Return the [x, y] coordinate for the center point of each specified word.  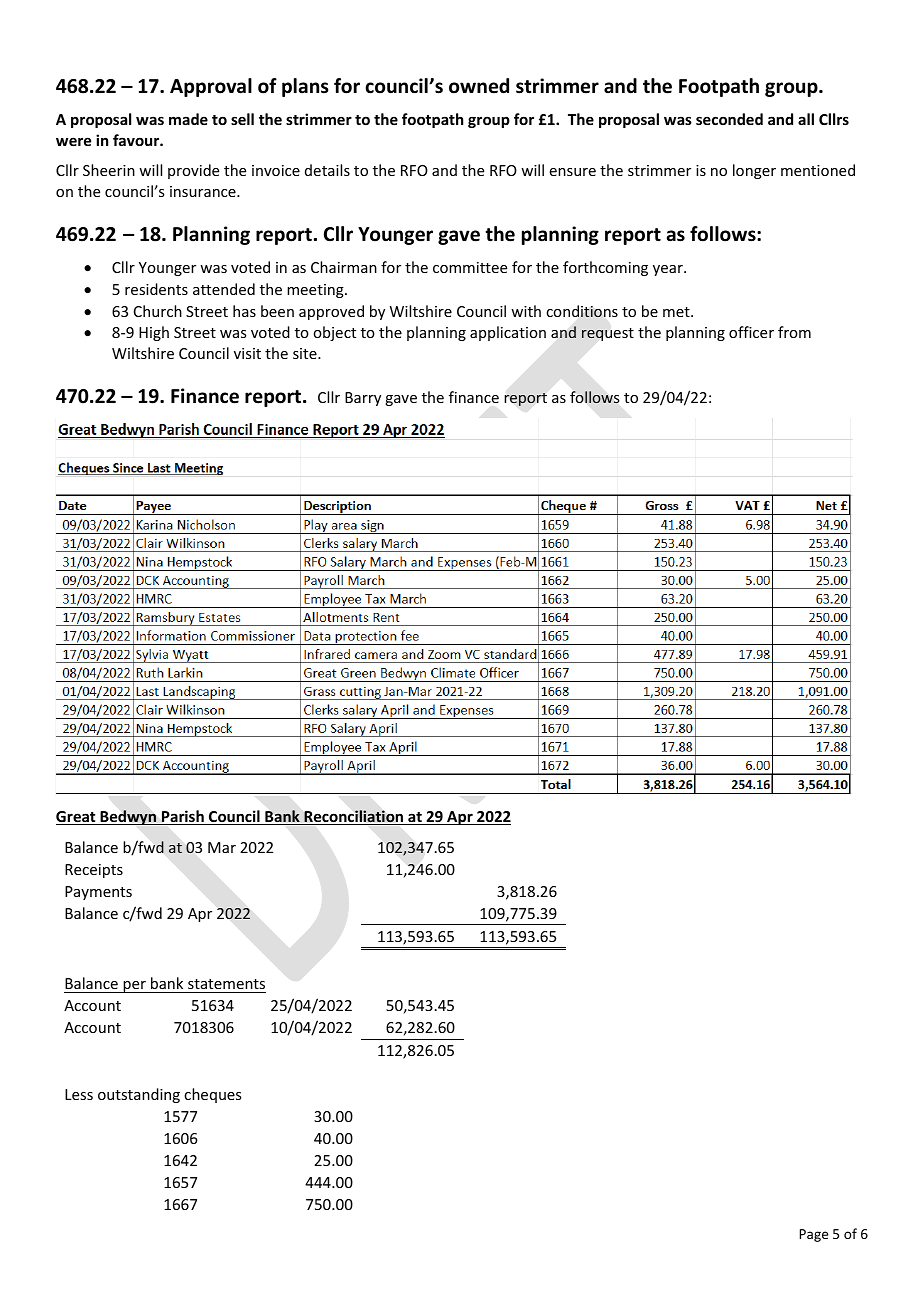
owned [479, 86]
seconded [729, 119]
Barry [363, 399]
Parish [183, 817]
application [508, 333]
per [134, 987]
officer [751, 332]
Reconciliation [354, 817]
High [154, 333]
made [188, 119]
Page [814, 1235]
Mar [222, 847]
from [794, 332]
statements [226, 986]
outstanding [139, 1095]
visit [247, 353]
